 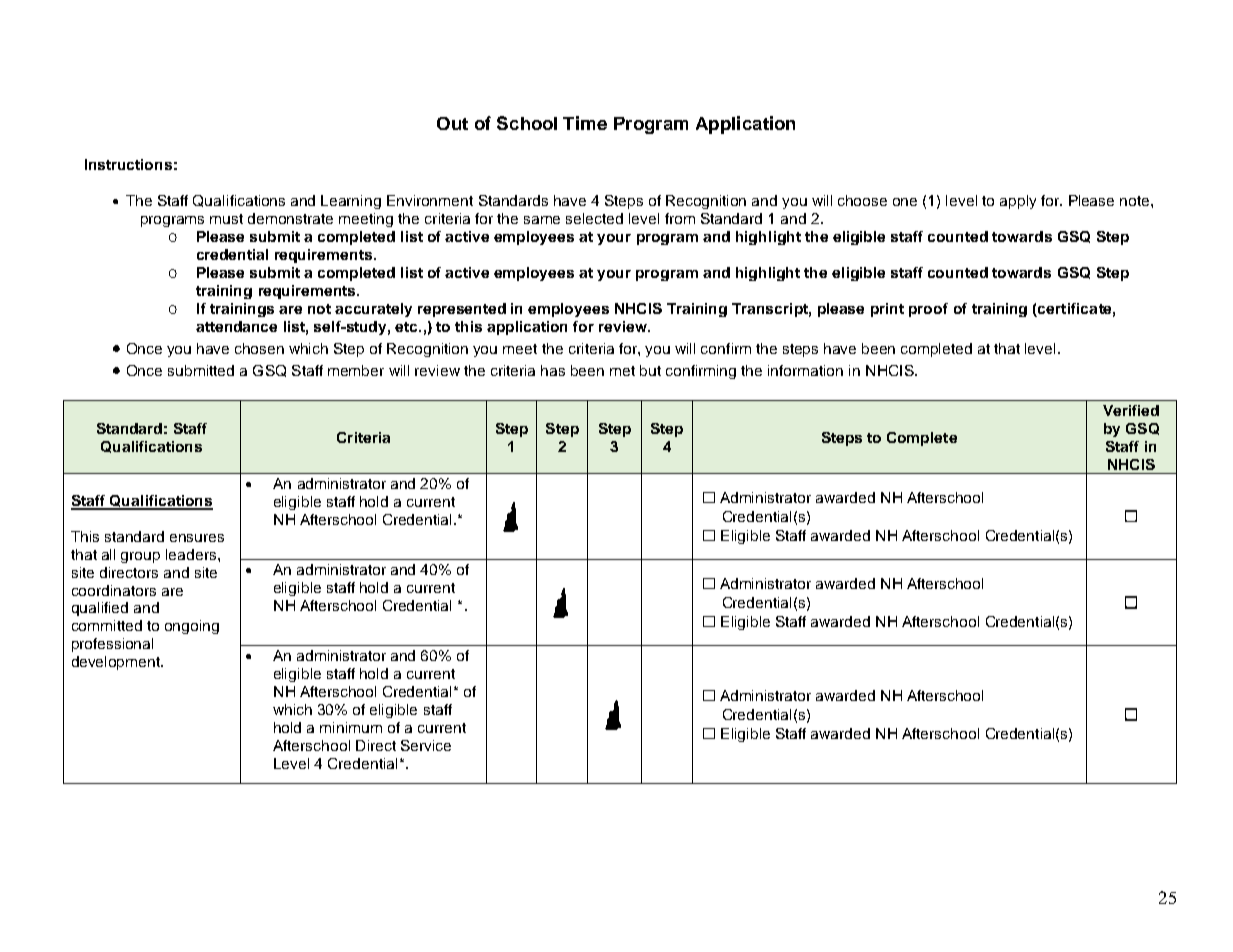 I want to click on Verified, so click(x=1131, y=410).
